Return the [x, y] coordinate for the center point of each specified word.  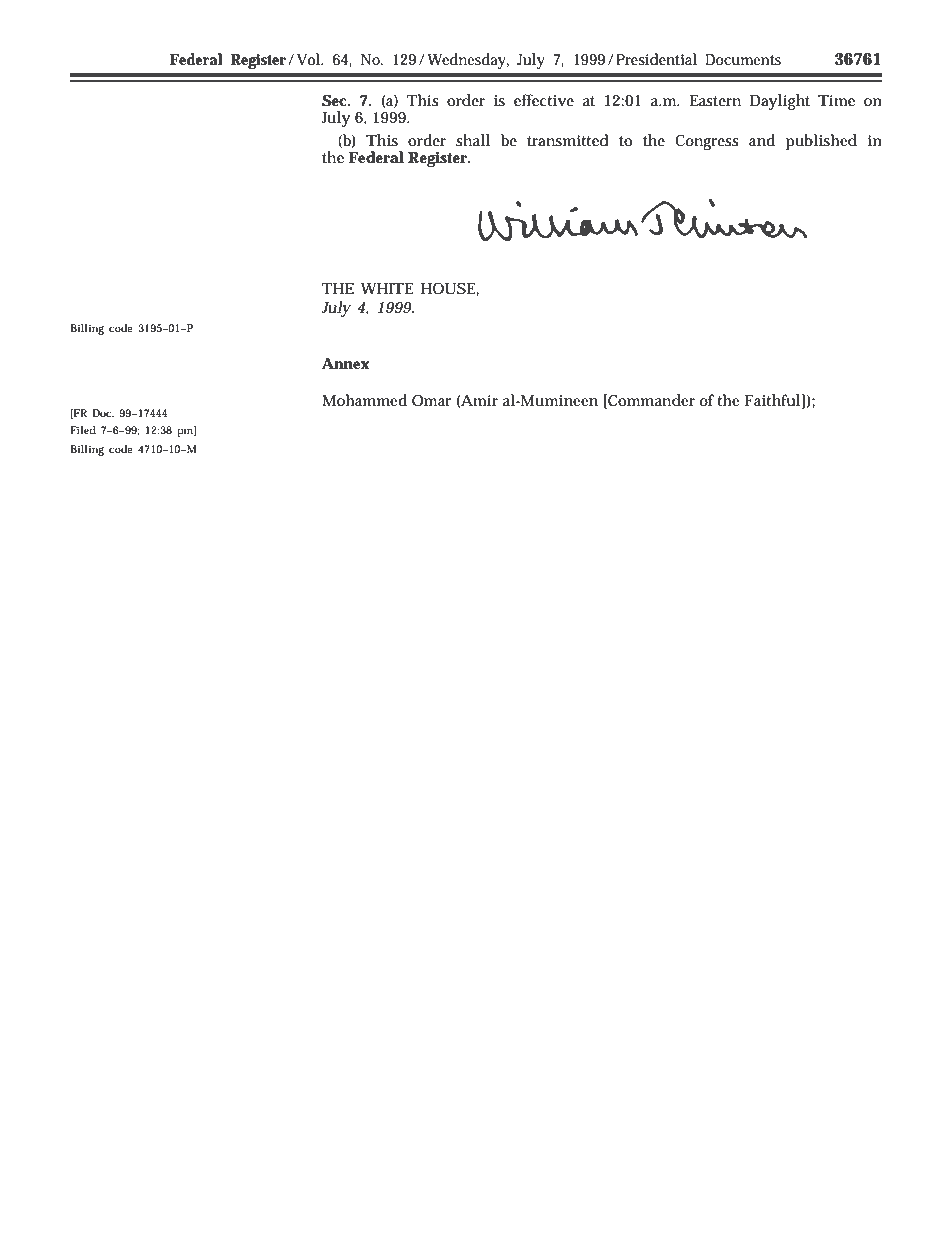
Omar [432, 400]
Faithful [773, 401]
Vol [309, 59]
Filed [83, 430]
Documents [743, 60]
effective [544, 100]
